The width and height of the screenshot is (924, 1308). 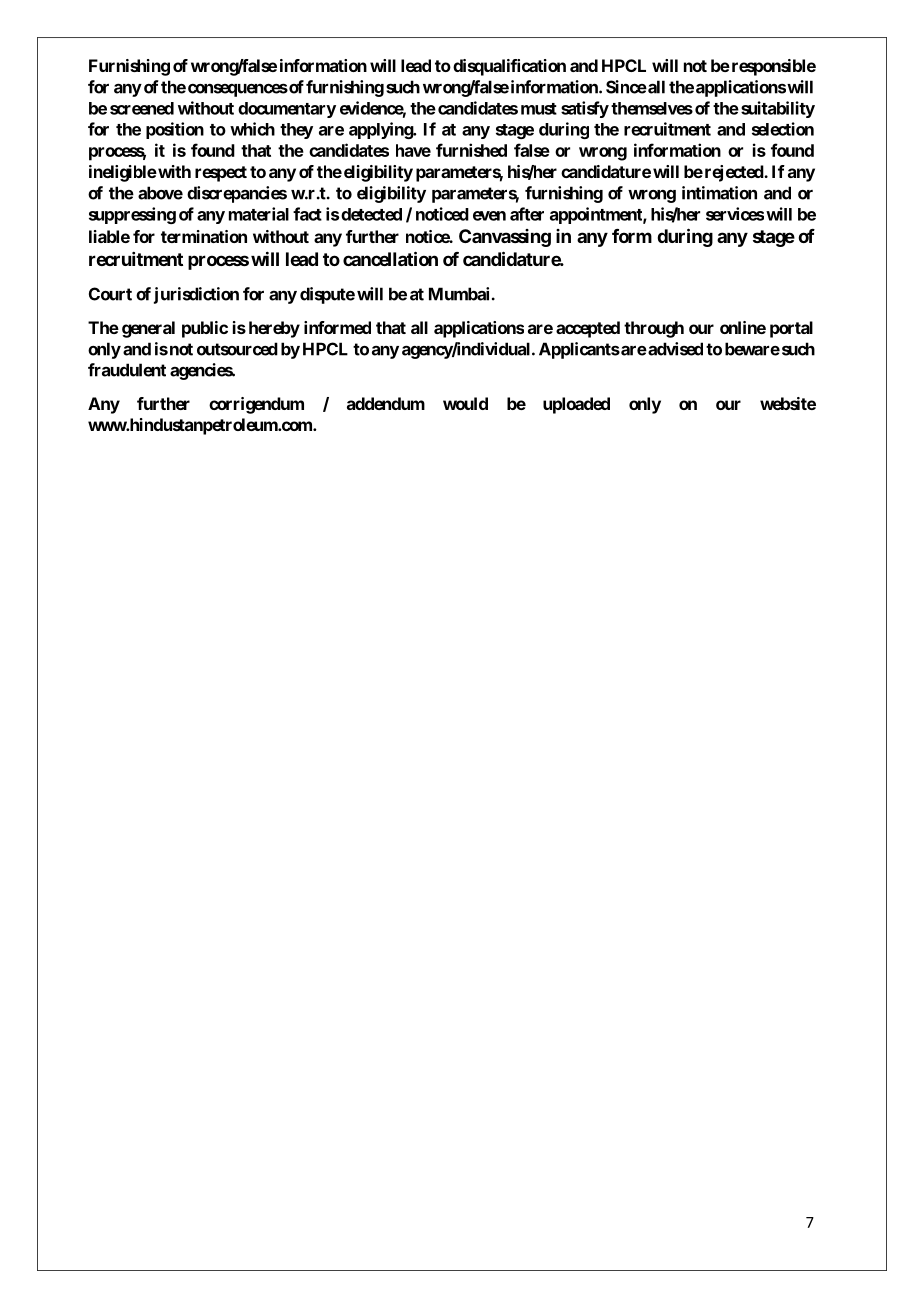 What do you see at coordinates (142, 108) in the screenshot?
I see `screened` at bounding box center [142, 108].
